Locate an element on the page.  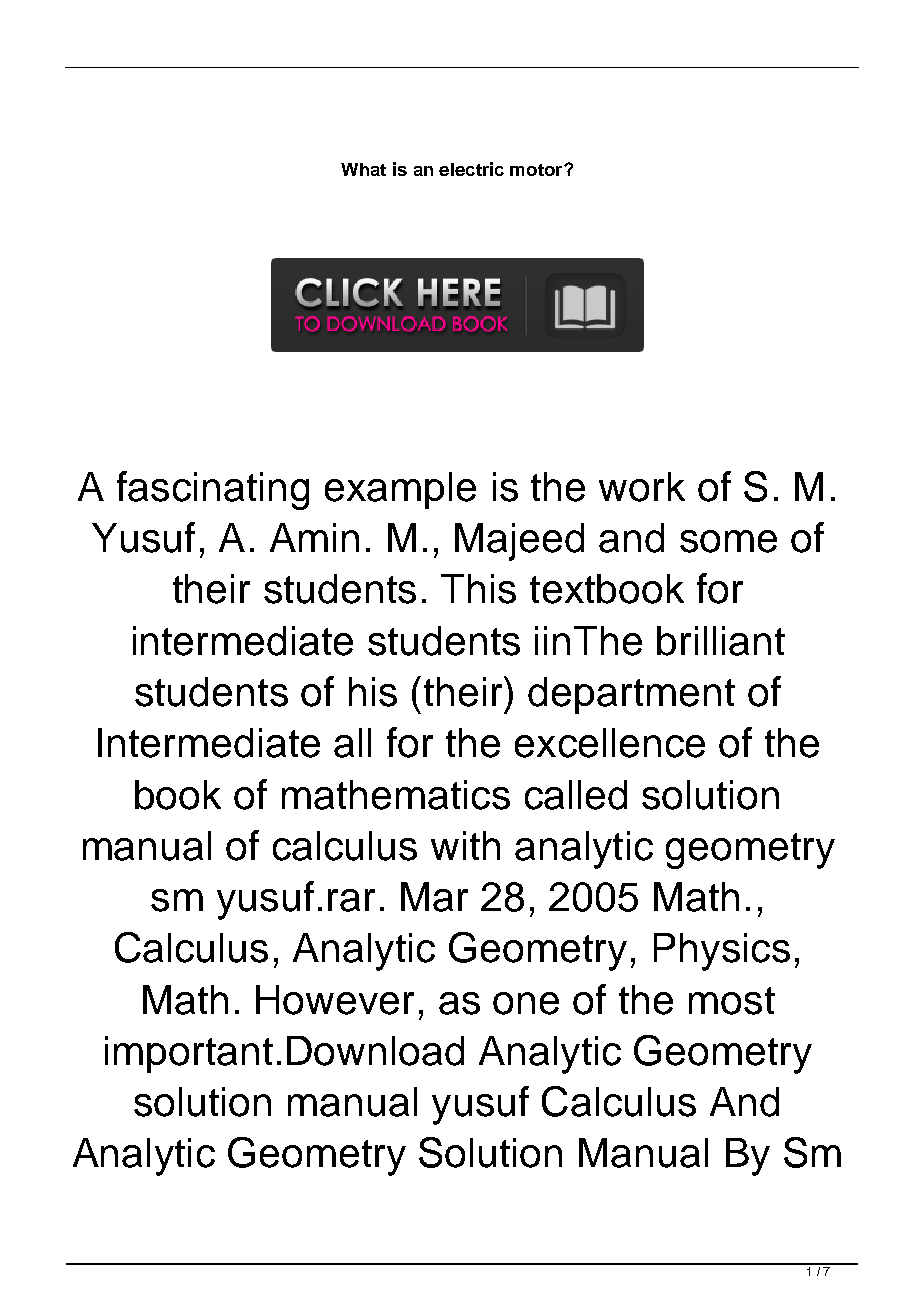
However is located at coordinates (335, 1000).
